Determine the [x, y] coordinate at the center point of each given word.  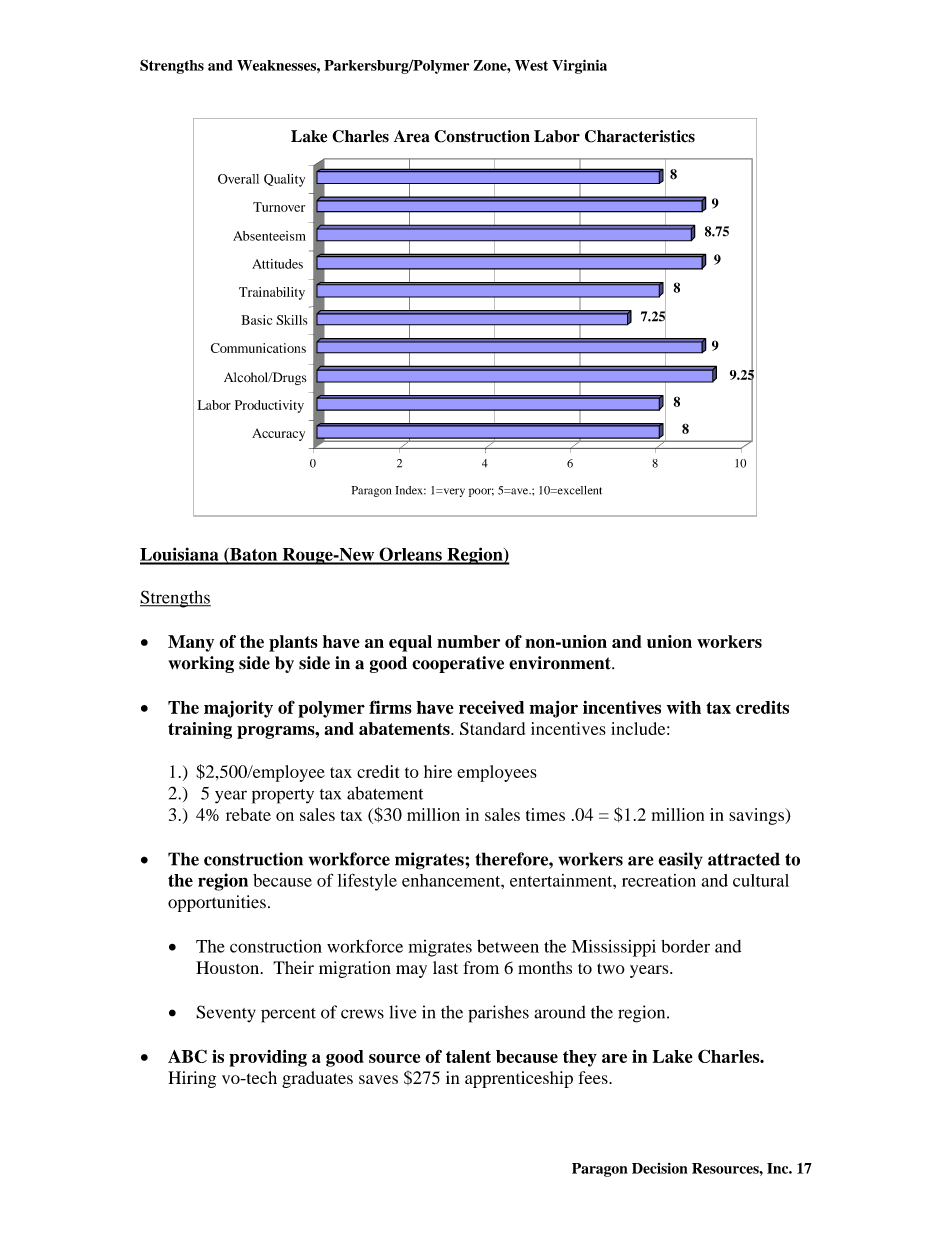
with [684, 707]
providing [268, 1058]
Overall [238, 179]
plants [293, 643]
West [531, 65]
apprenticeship [519, 1079]
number [468, 641]
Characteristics [640, 136]
